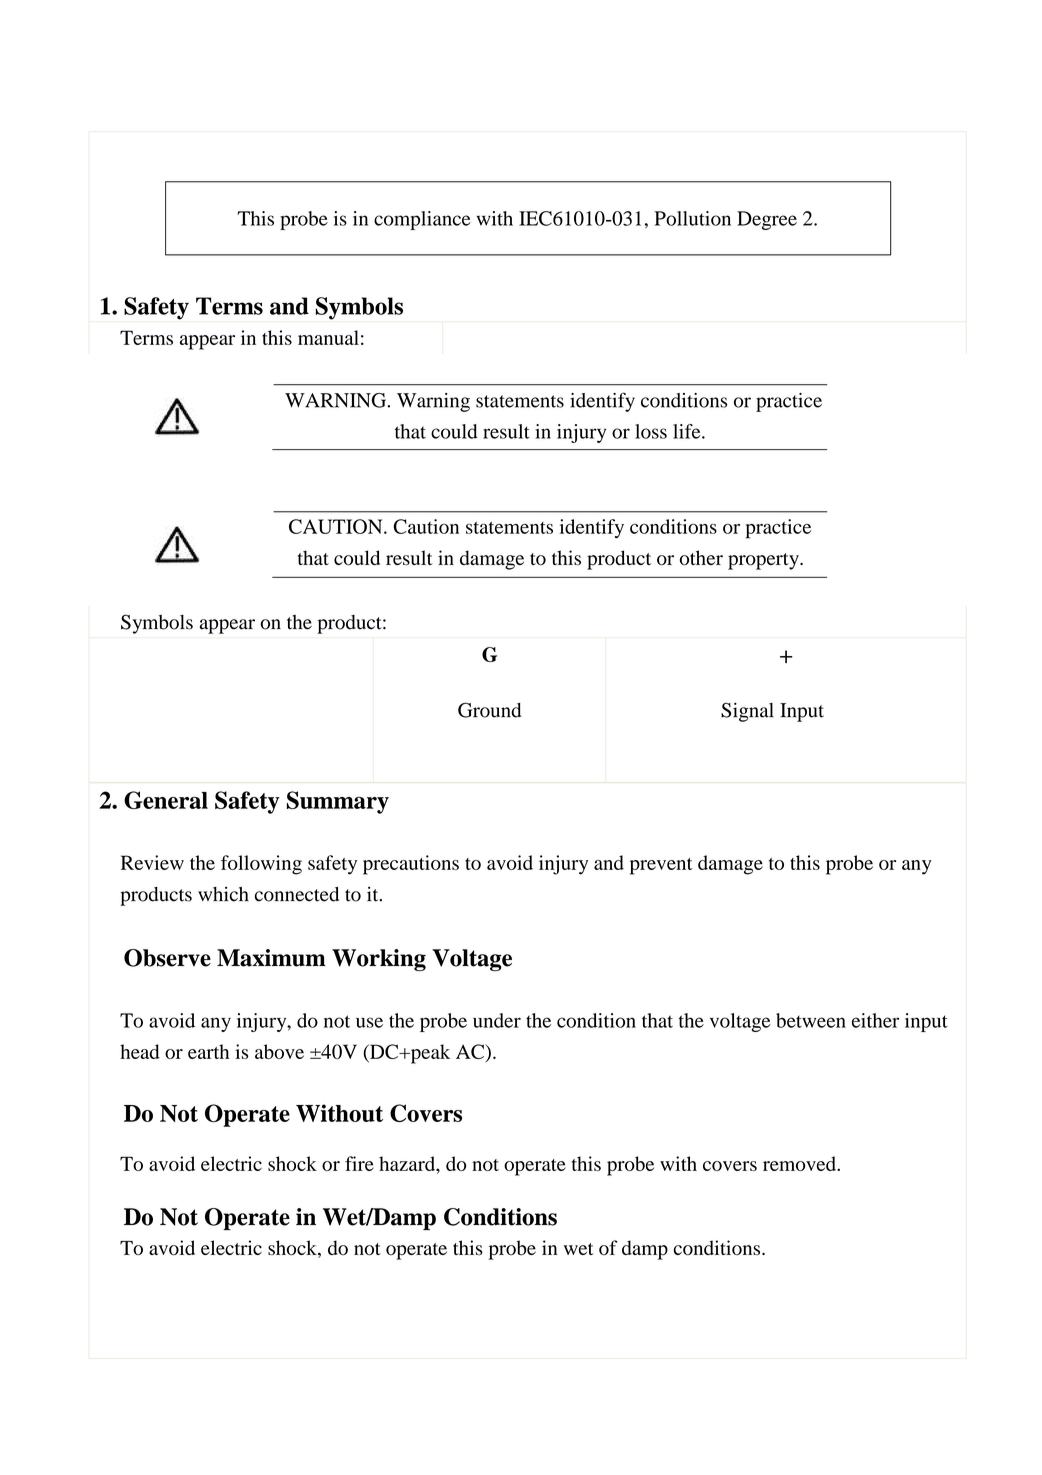  What do you see at coordinates (701, 558) in the screenshot?
I see `other` at bounding box center [701, 558].
